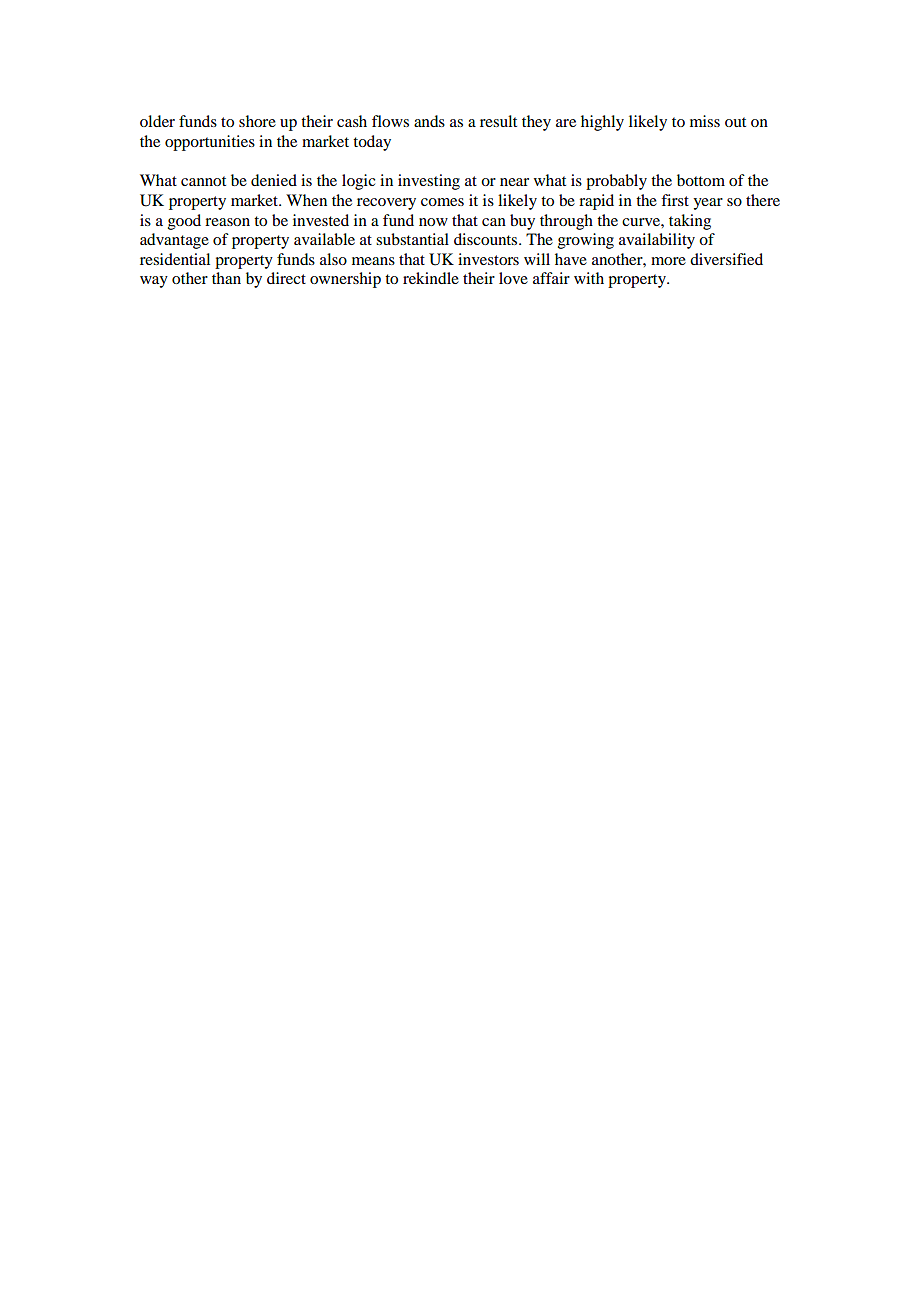 The height and width of the screenshot is (1308, 924). What do you see at coordinates (442, 202) in the screenshot?
I see `comes` at bounding box center [442, 202].
